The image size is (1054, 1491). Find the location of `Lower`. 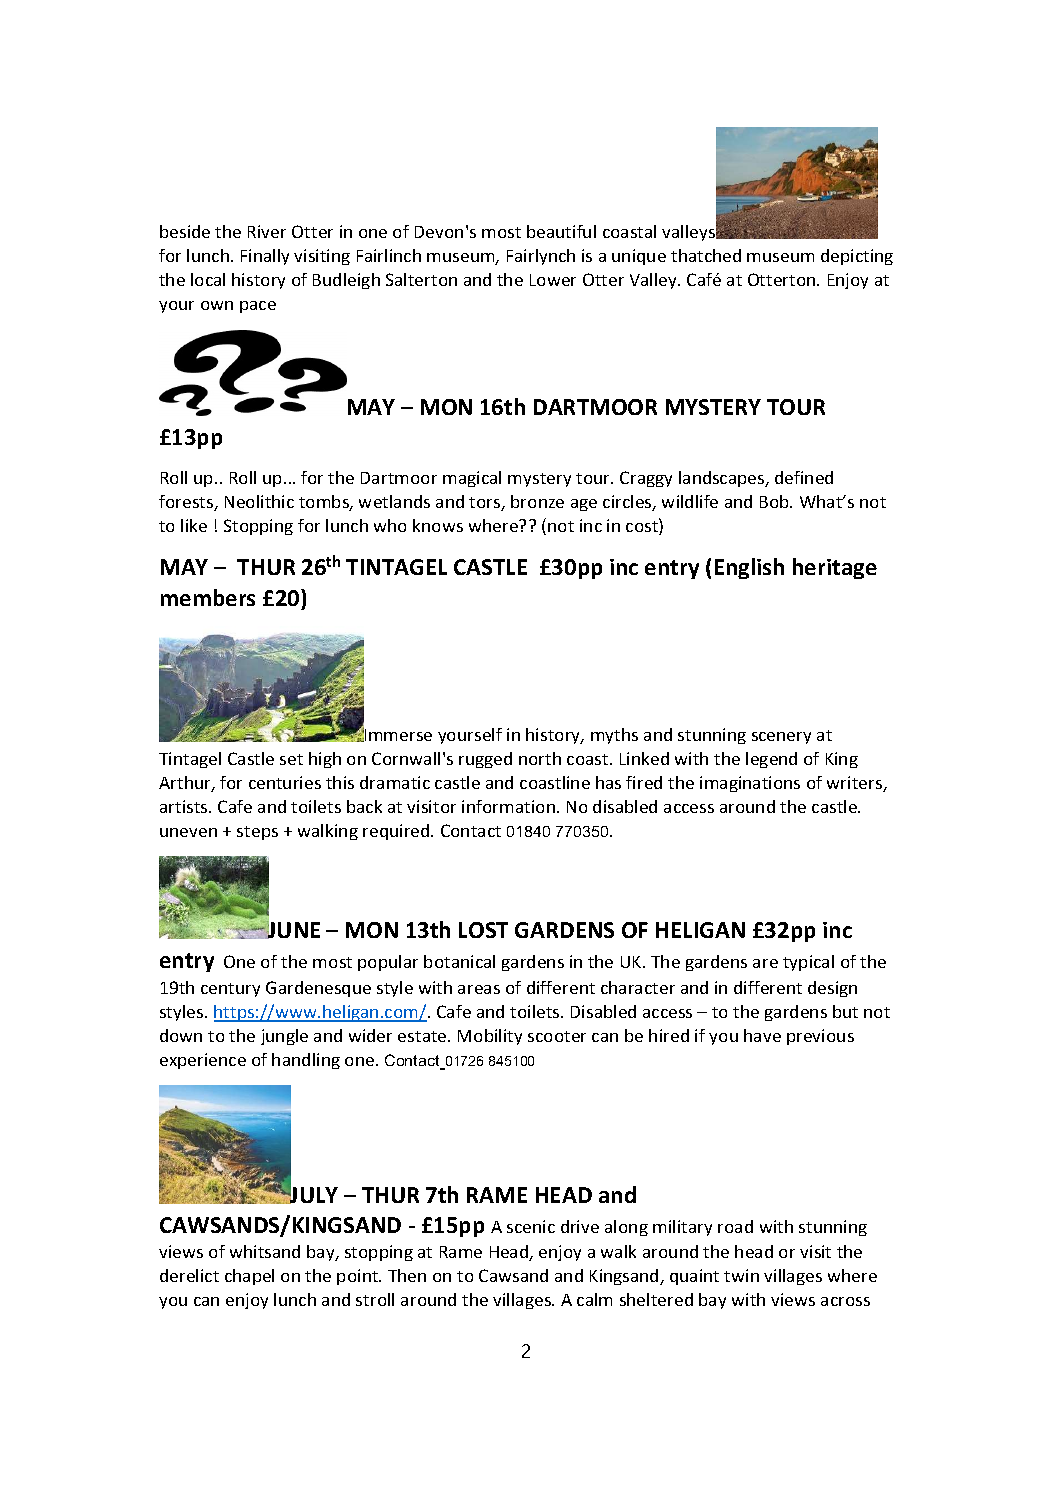

Lower is located at coordinates (553, 280).
